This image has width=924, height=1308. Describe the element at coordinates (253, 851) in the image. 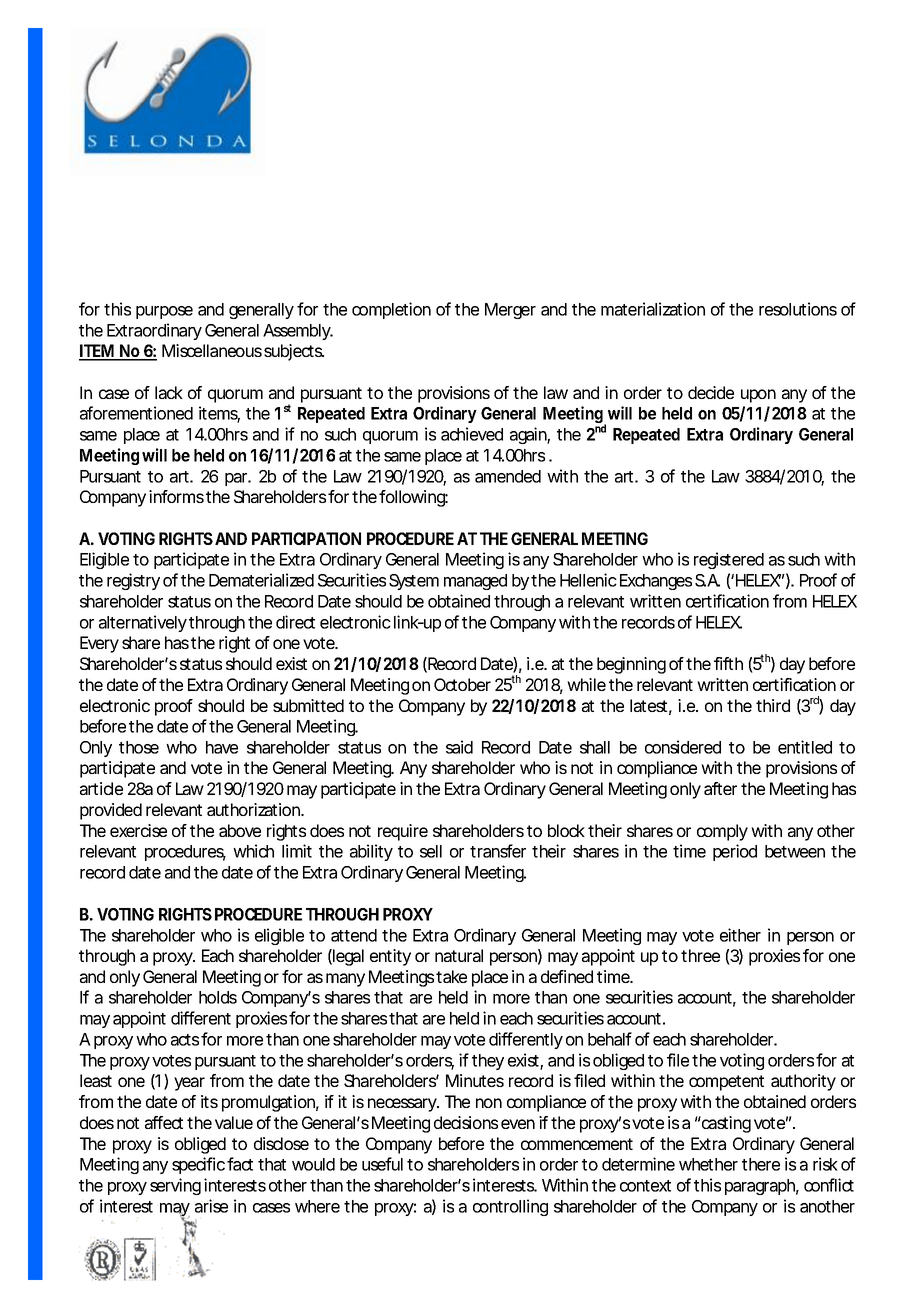

I see `which` at that location.
